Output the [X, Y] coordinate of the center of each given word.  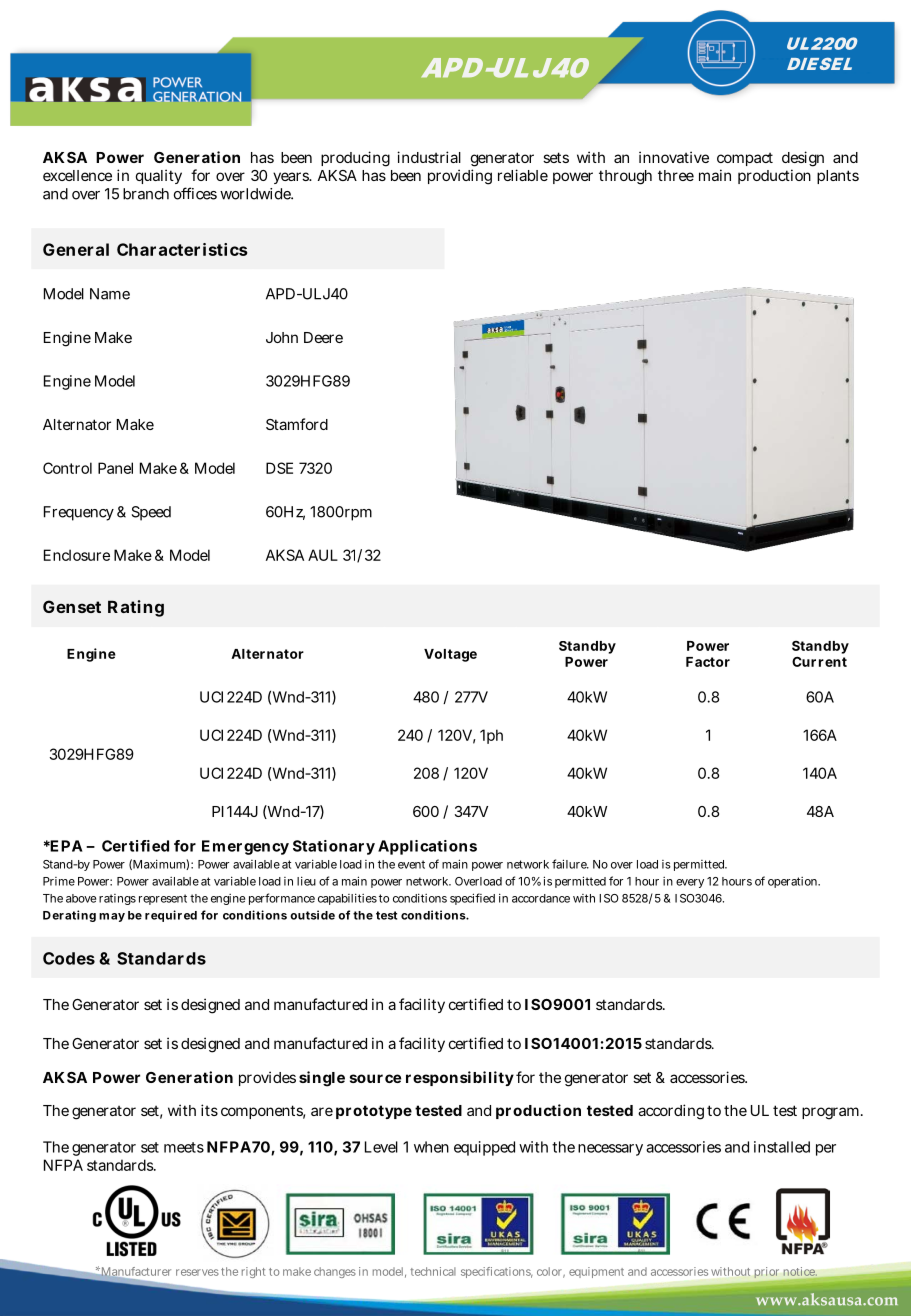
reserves [197, 1272]
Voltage [450, 655]
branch [146, 194]
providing [460, 177]
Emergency [245, 847]
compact [745, 159]
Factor [708, 662]
